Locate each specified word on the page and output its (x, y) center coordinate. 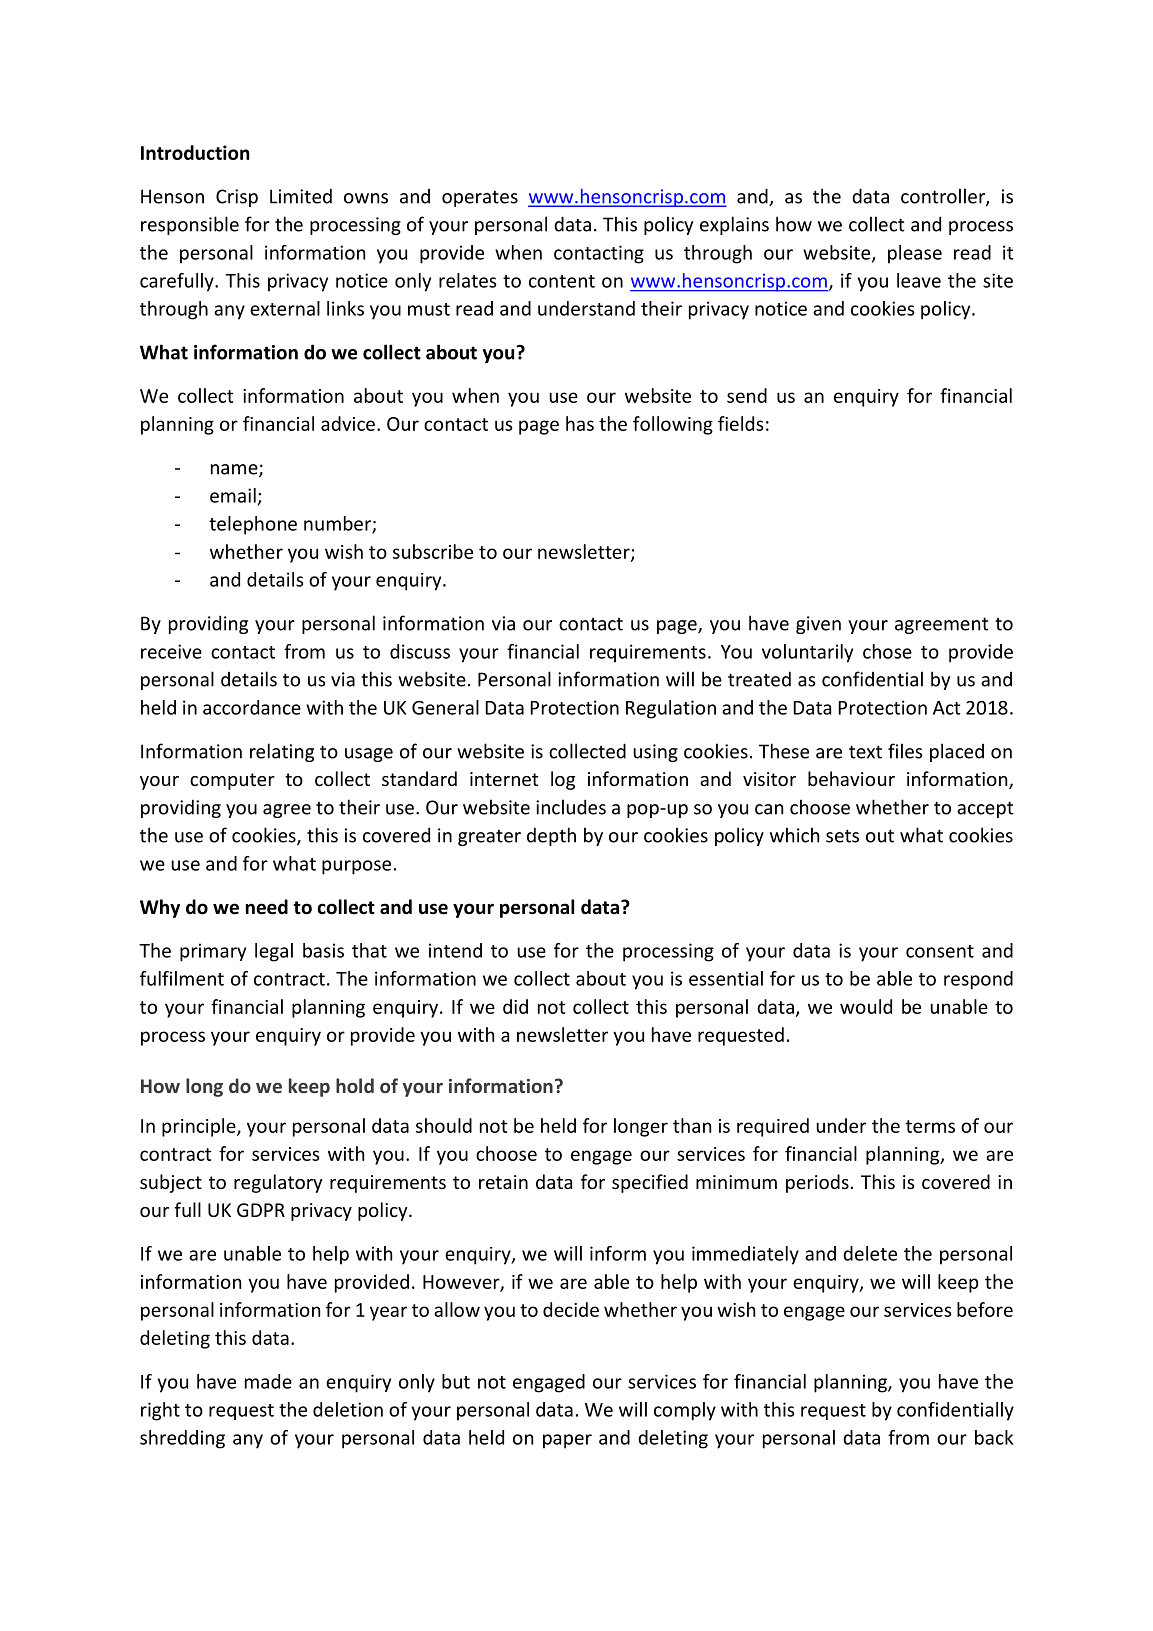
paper (567, 1441)
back (994, 1437)
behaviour (851, 778)
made (268, 1381)
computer (232, 781)
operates (480, 198)
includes (571, 807)
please (915, 254)
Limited (301, 196)
